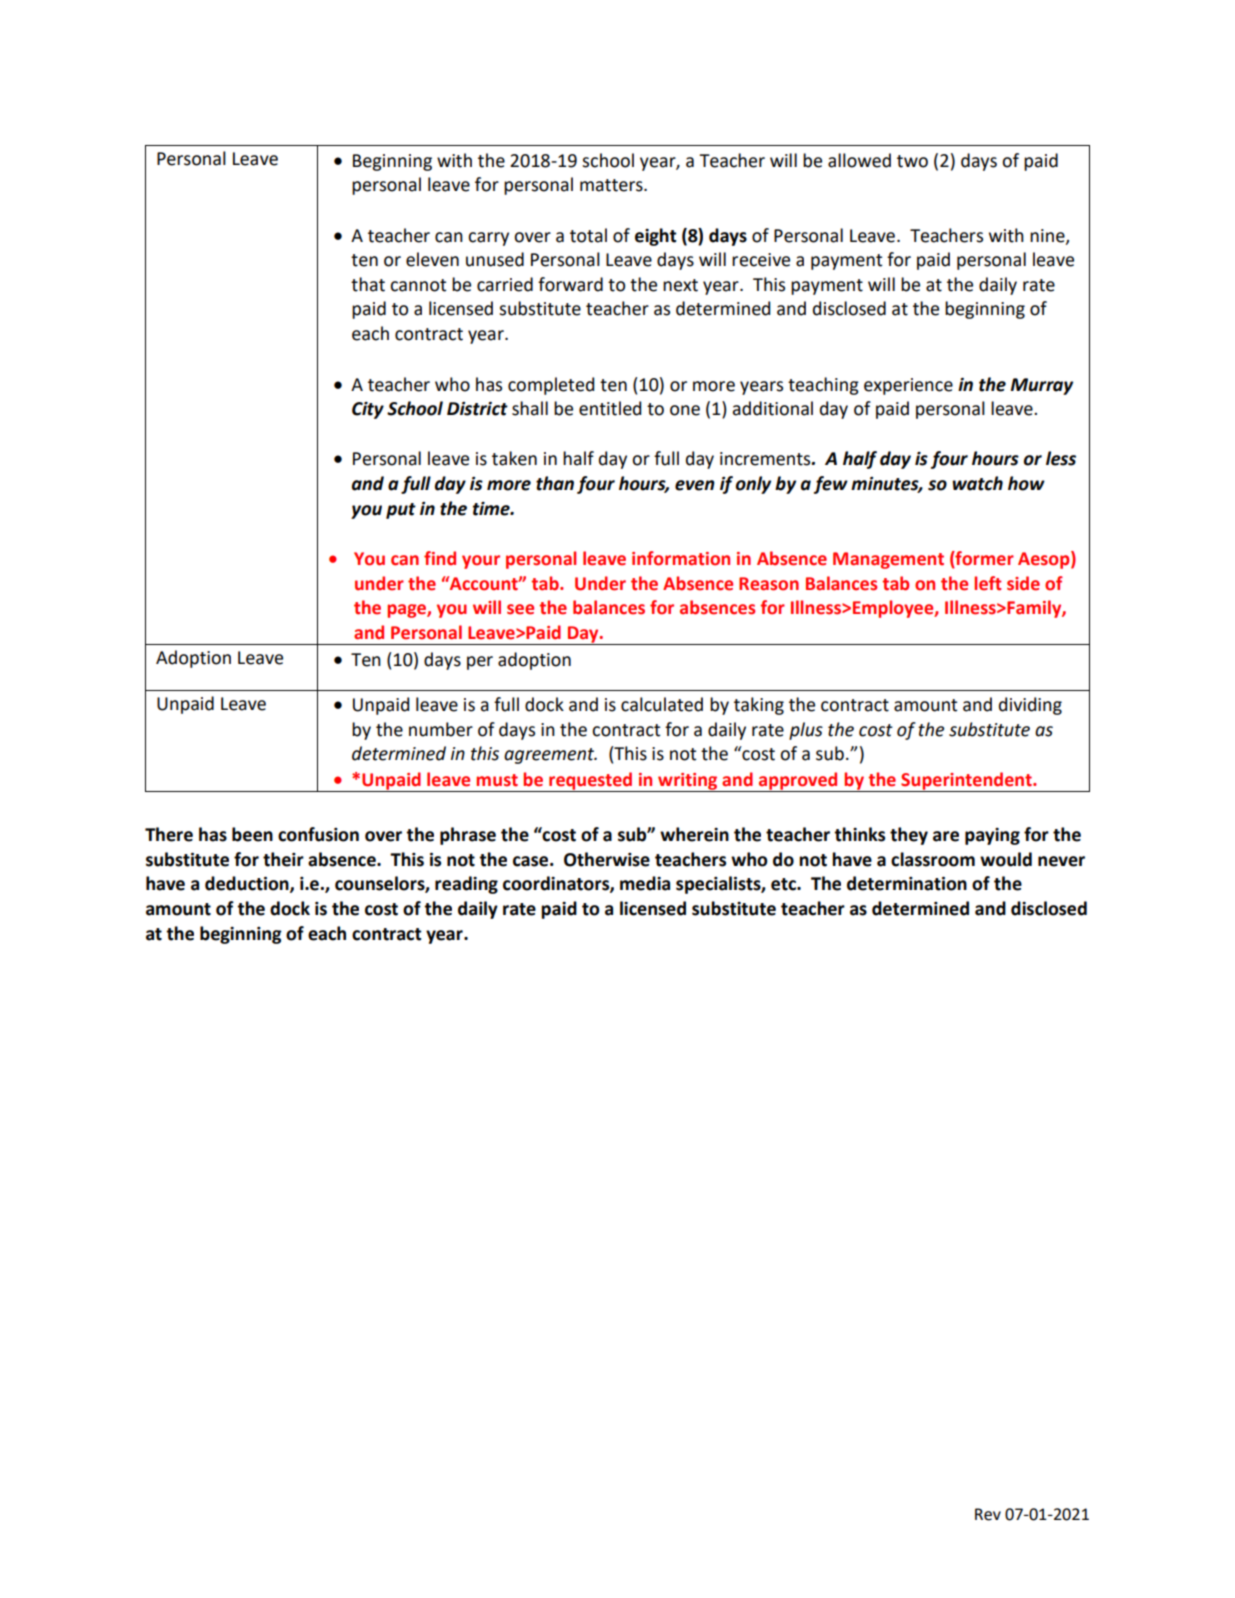 The width and height of the image is (1235, 1598). What do you see at coordinates (368, 284) in the image?
I see `that` at bounding box center [368, 284].
